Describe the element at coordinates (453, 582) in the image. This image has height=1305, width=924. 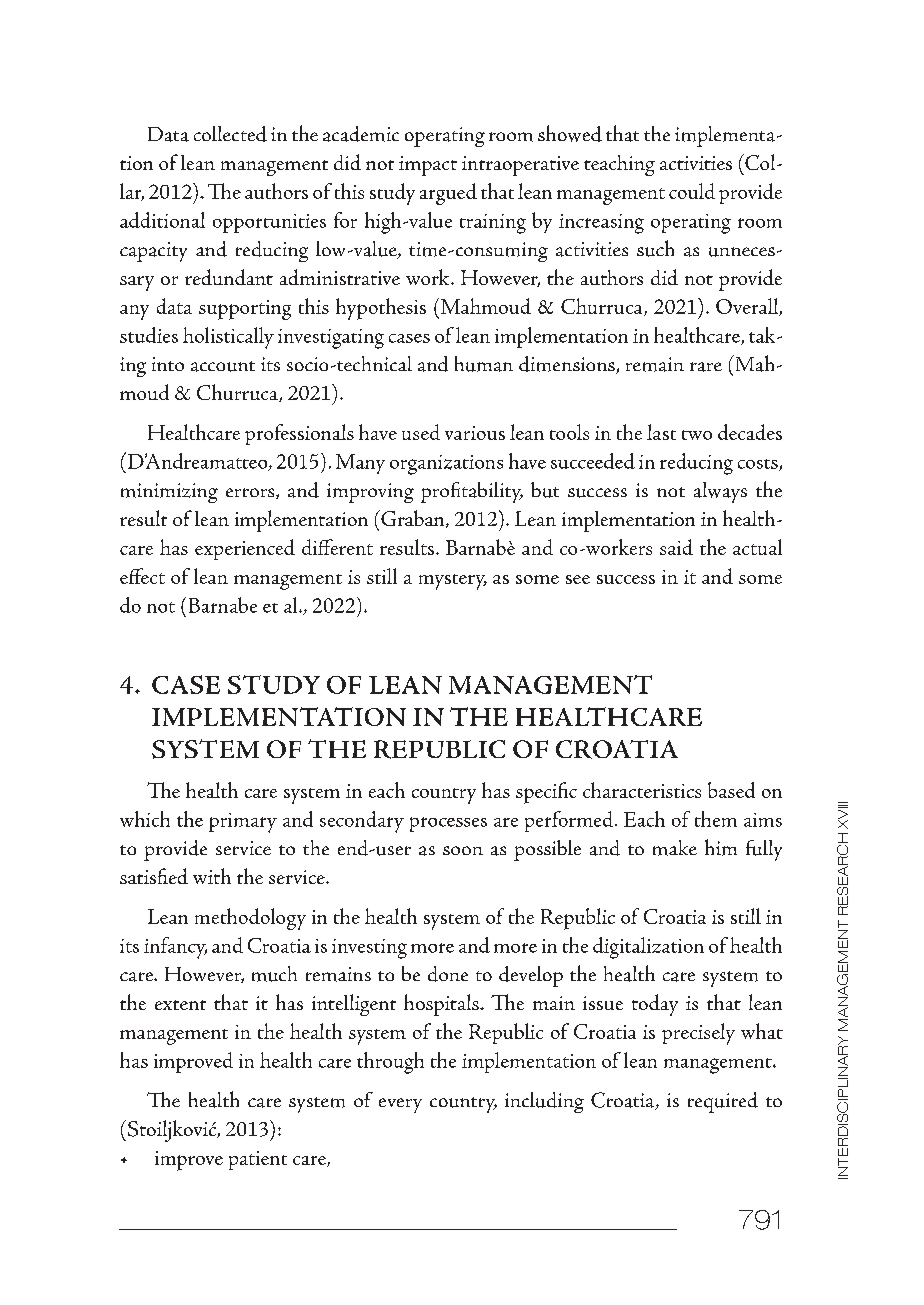
I see `mystery` at that location.
